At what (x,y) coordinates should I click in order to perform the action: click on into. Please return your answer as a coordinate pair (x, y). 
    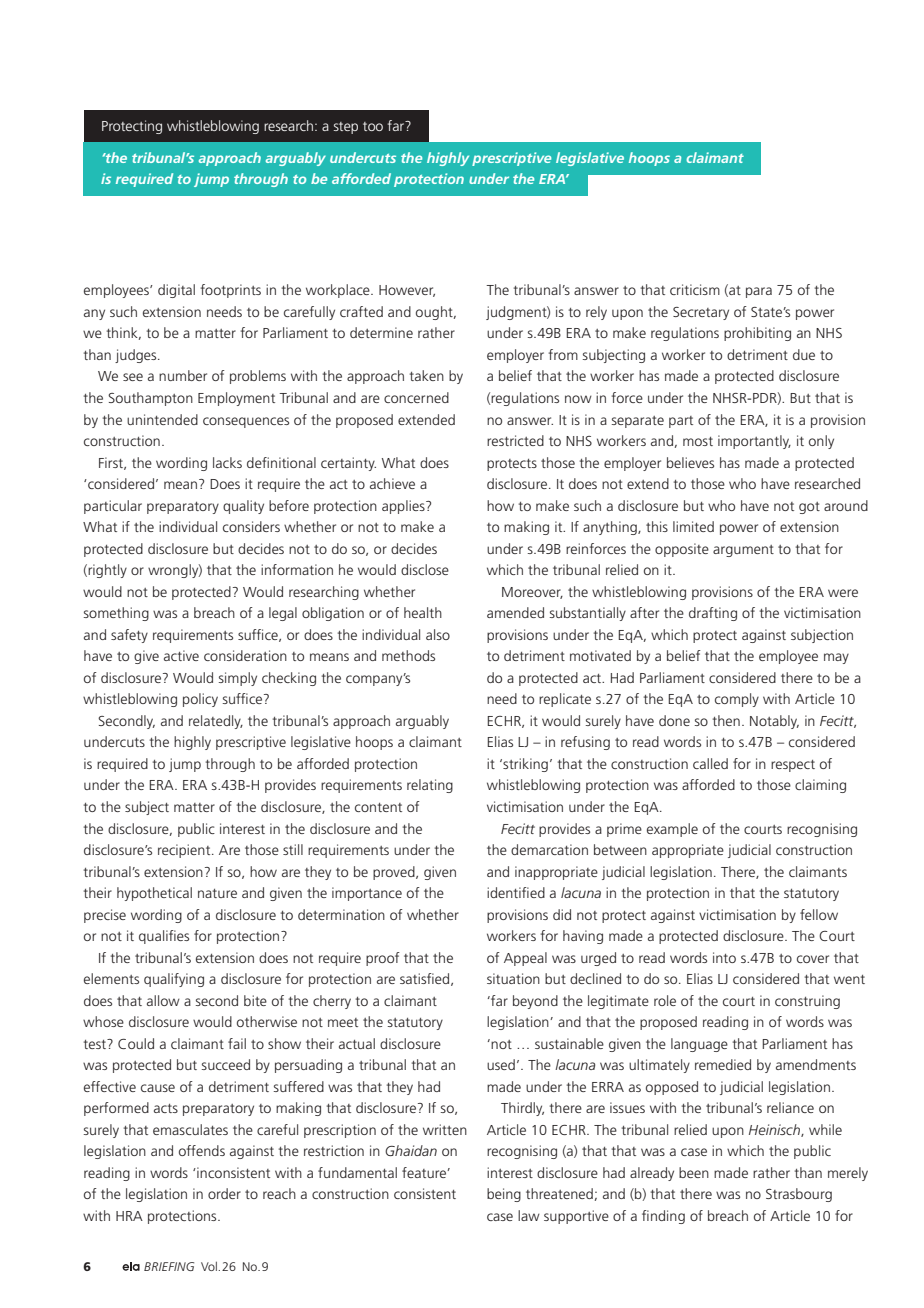
    Looking at the image, I should click on (724, 957).
